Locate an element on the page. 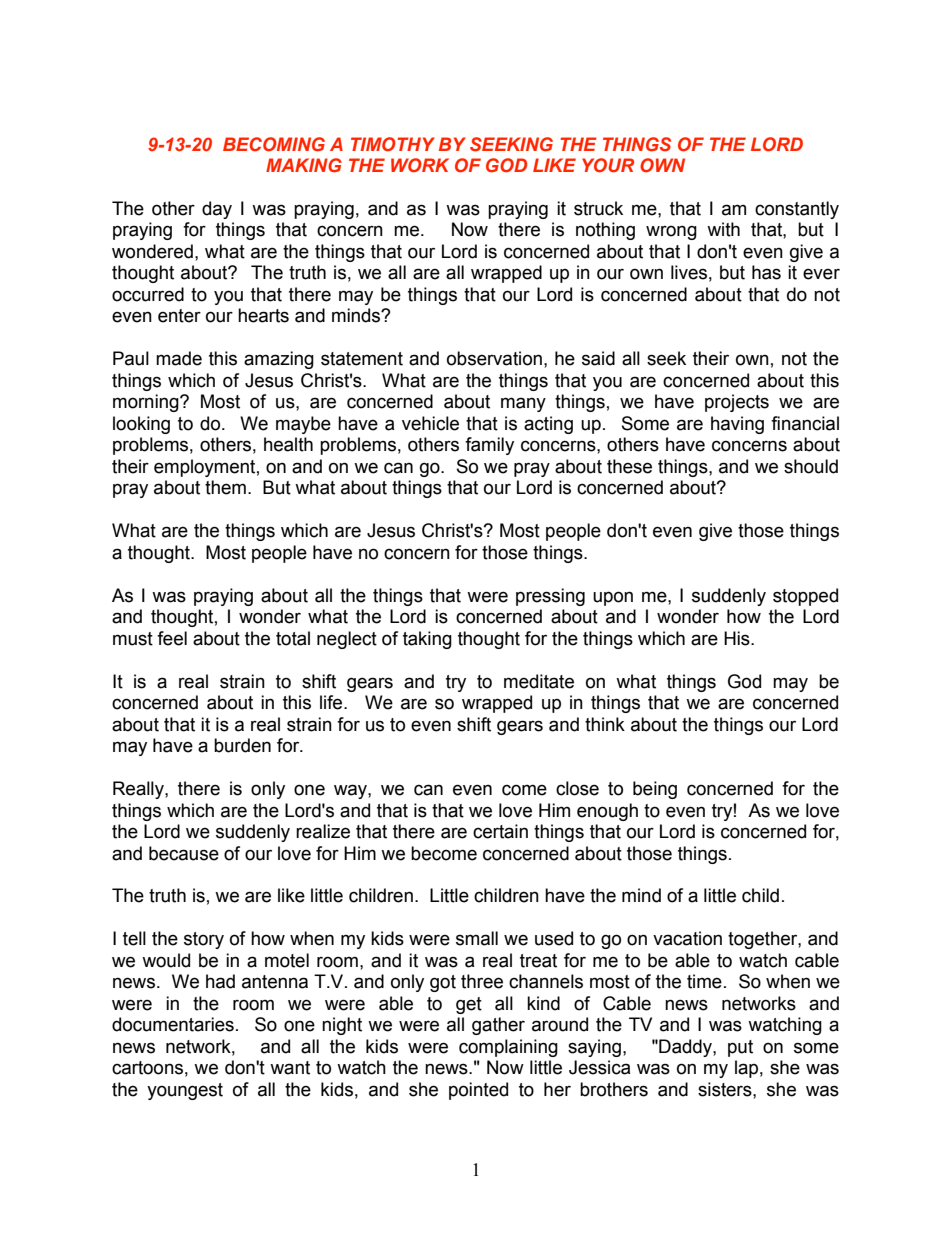 This page has height=1233, width=952. stopped is located at coordinates (805, 597).
